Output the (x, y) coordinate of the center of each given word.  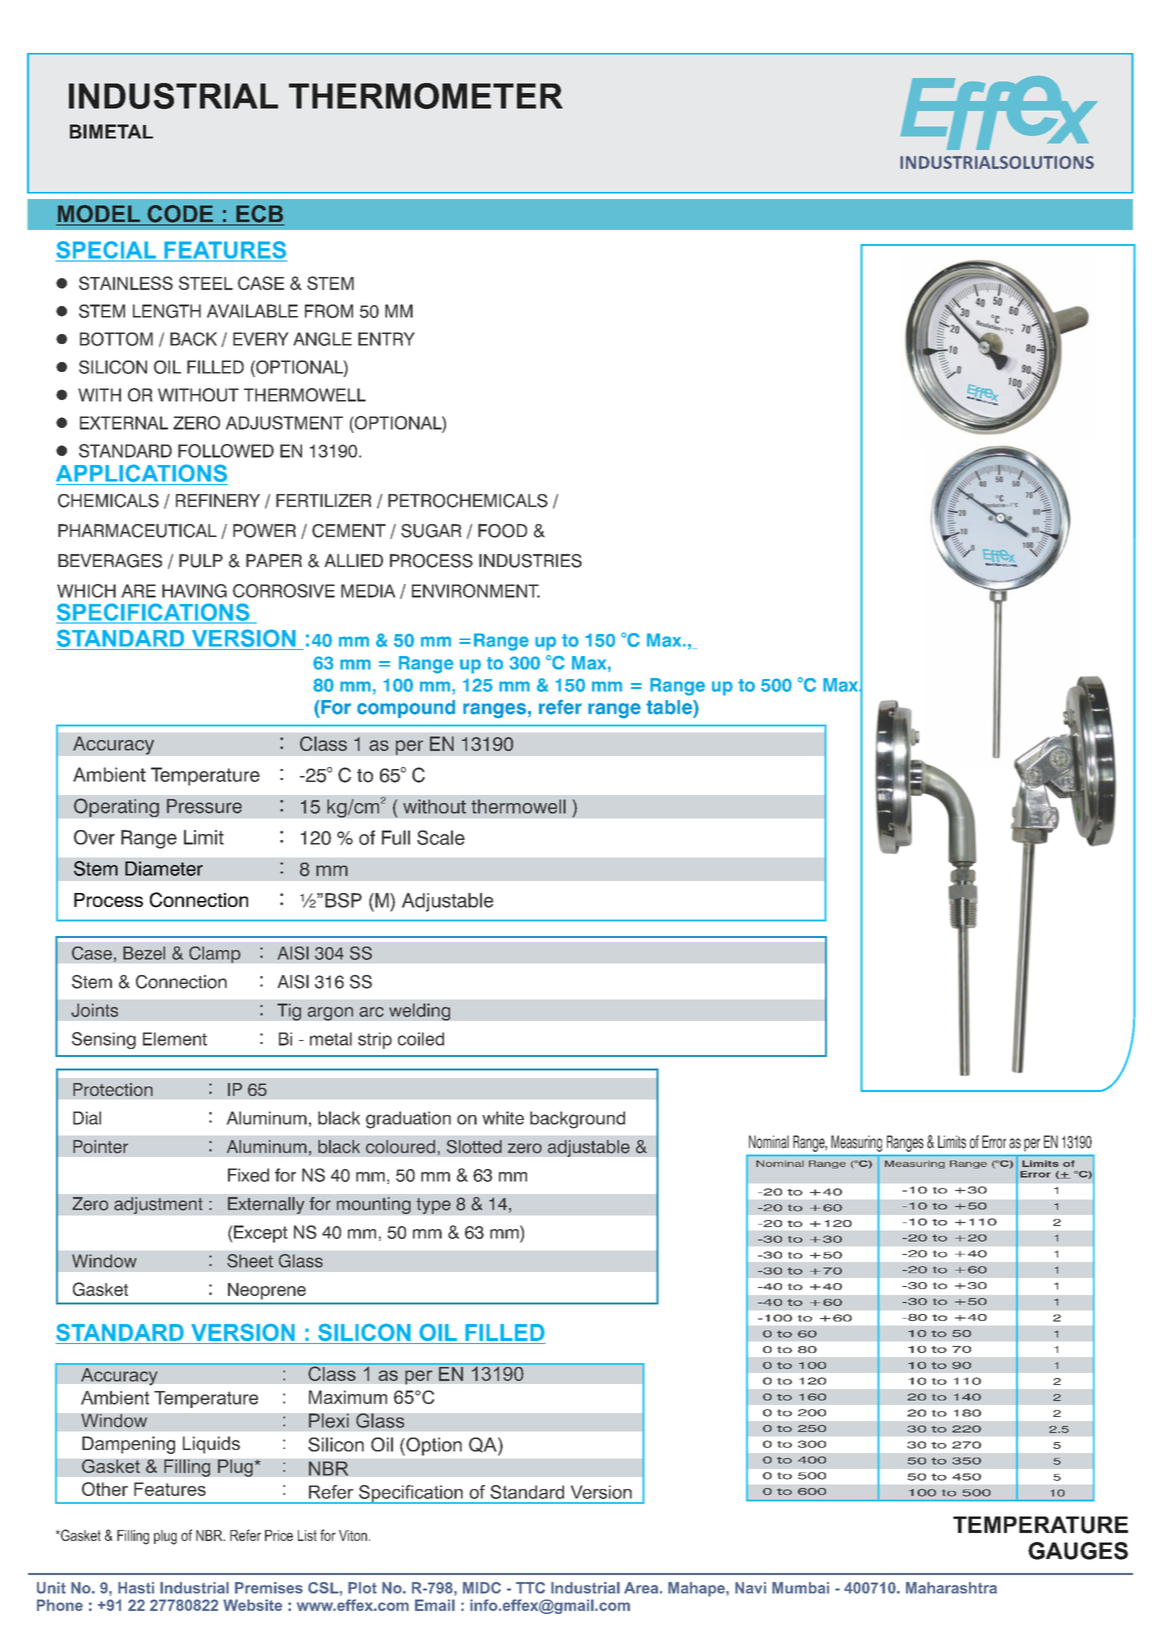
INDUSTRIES (530, 561)
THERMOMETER (426, 96)
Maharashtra (951, 1588)
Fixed (248, 1175)
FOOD (502, 531)
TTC (530, 1588)
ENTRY (386, 339)
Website (252, 1605)
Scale (441, 837)
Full (396, 837)
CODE (180, 215)
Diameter (164, 868)
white (503, 1118)
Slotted (474, 1147)
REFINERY (218, 500)
